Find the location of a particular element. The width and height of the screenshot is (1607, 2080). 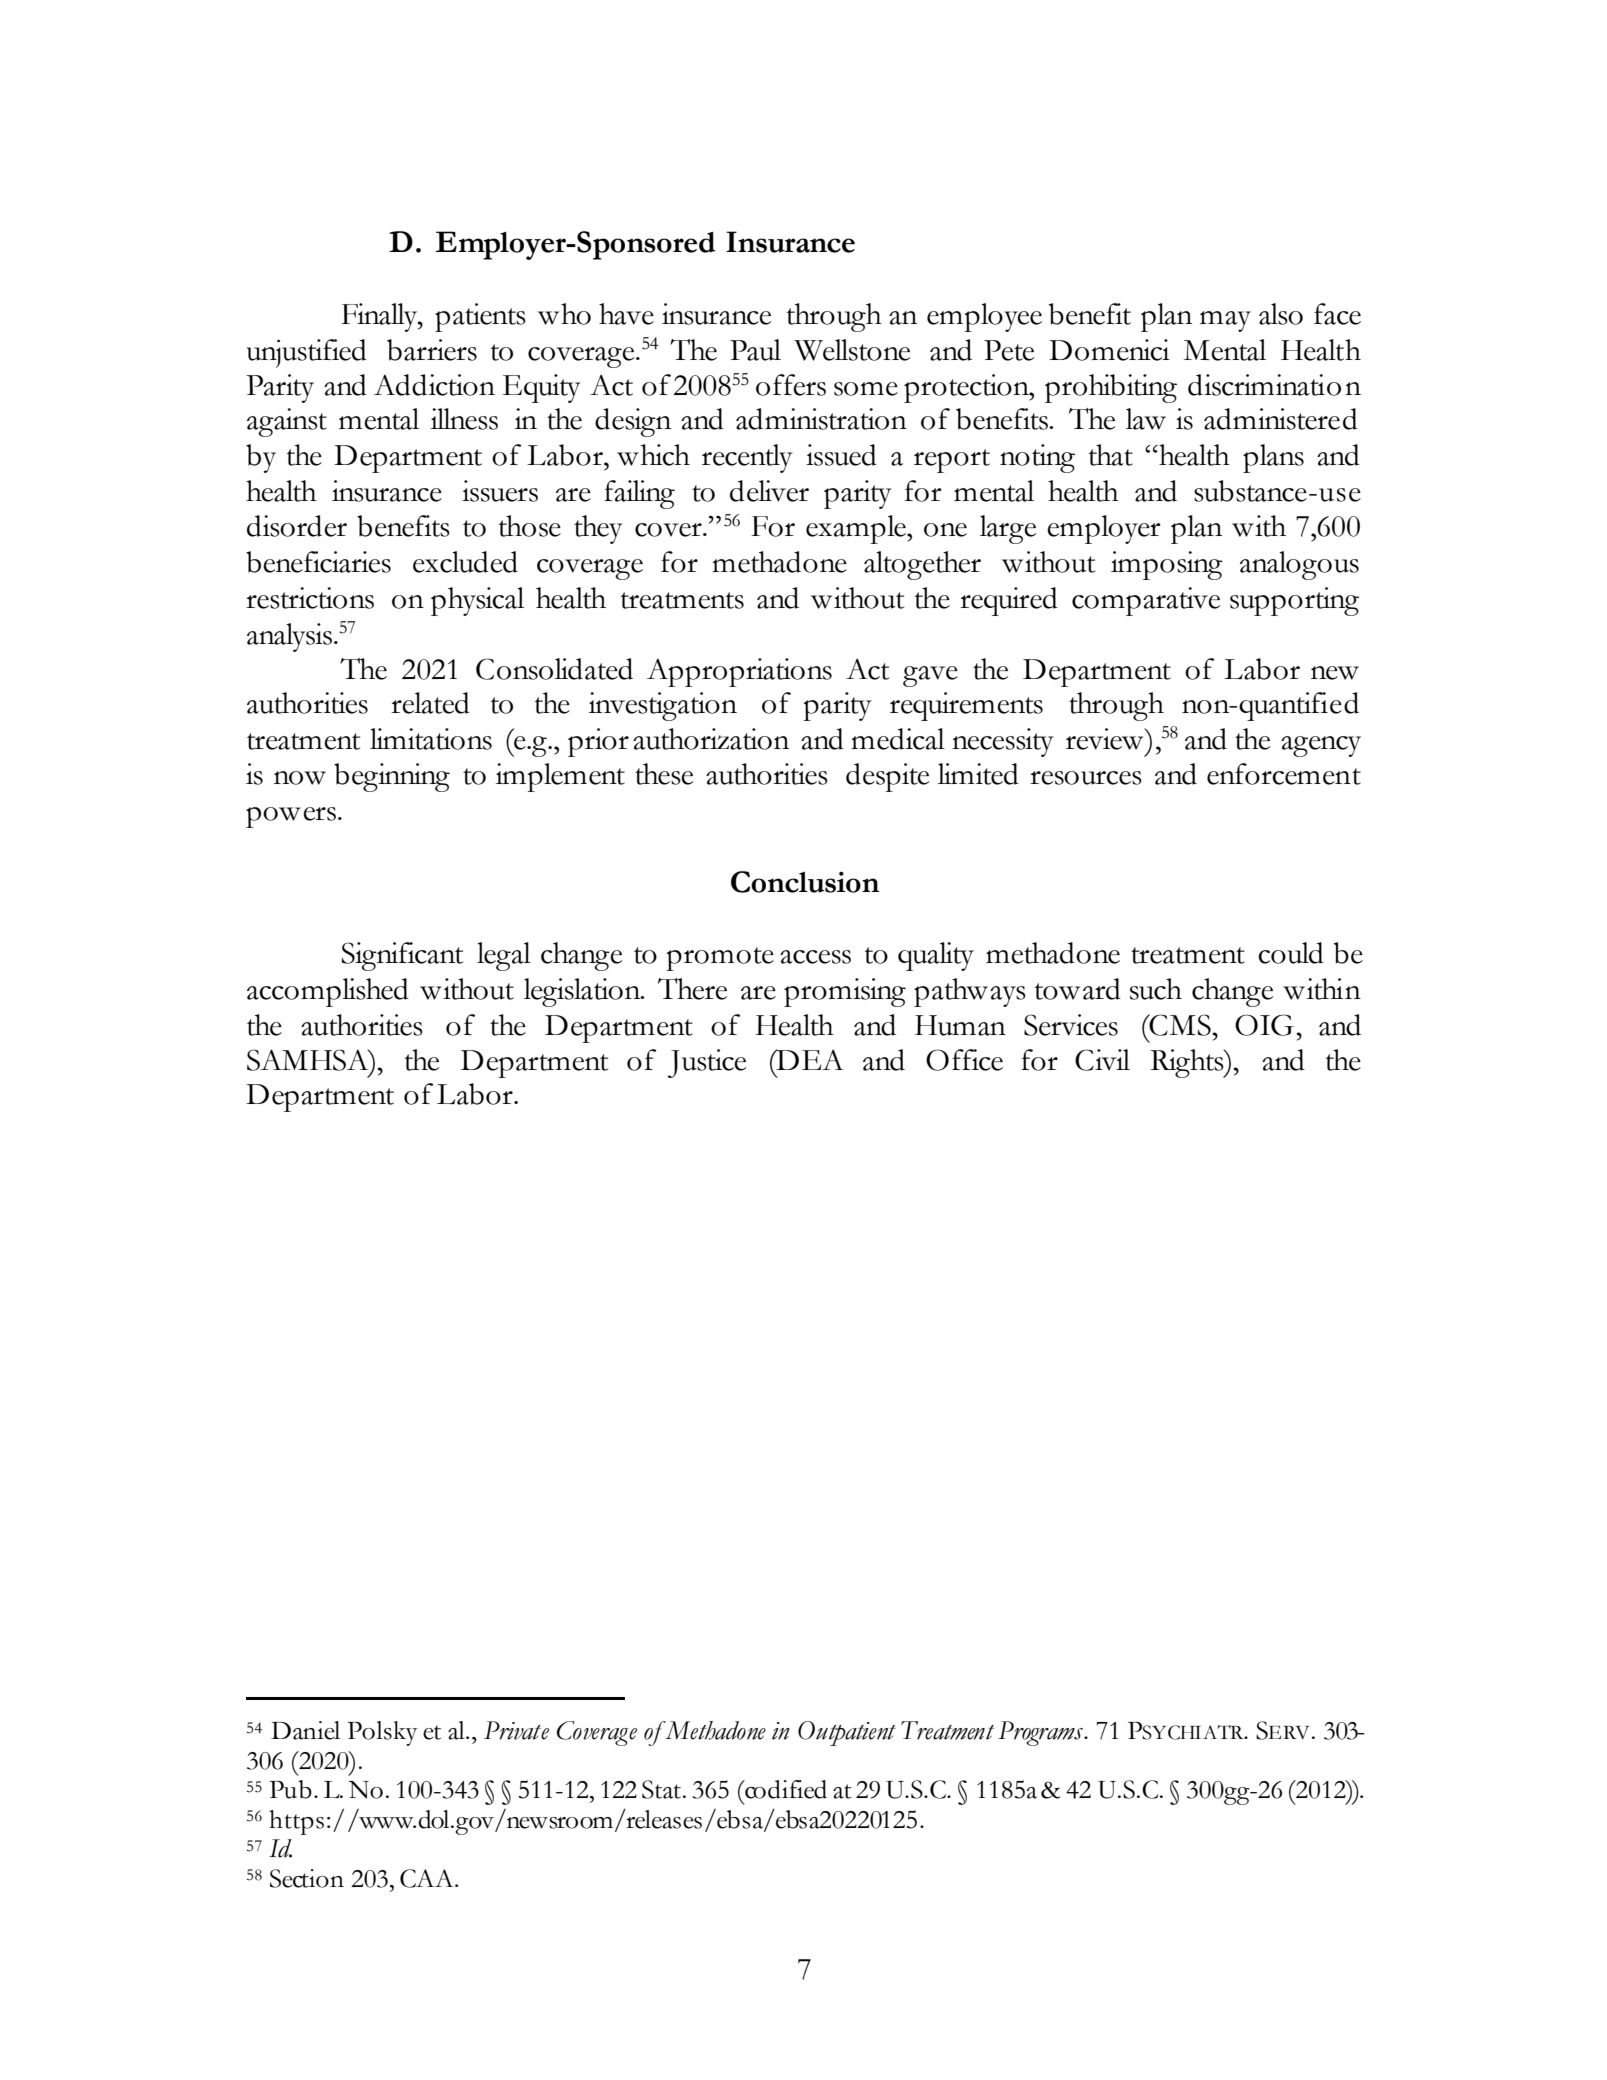

may is located at coordinates (1225, 321).
